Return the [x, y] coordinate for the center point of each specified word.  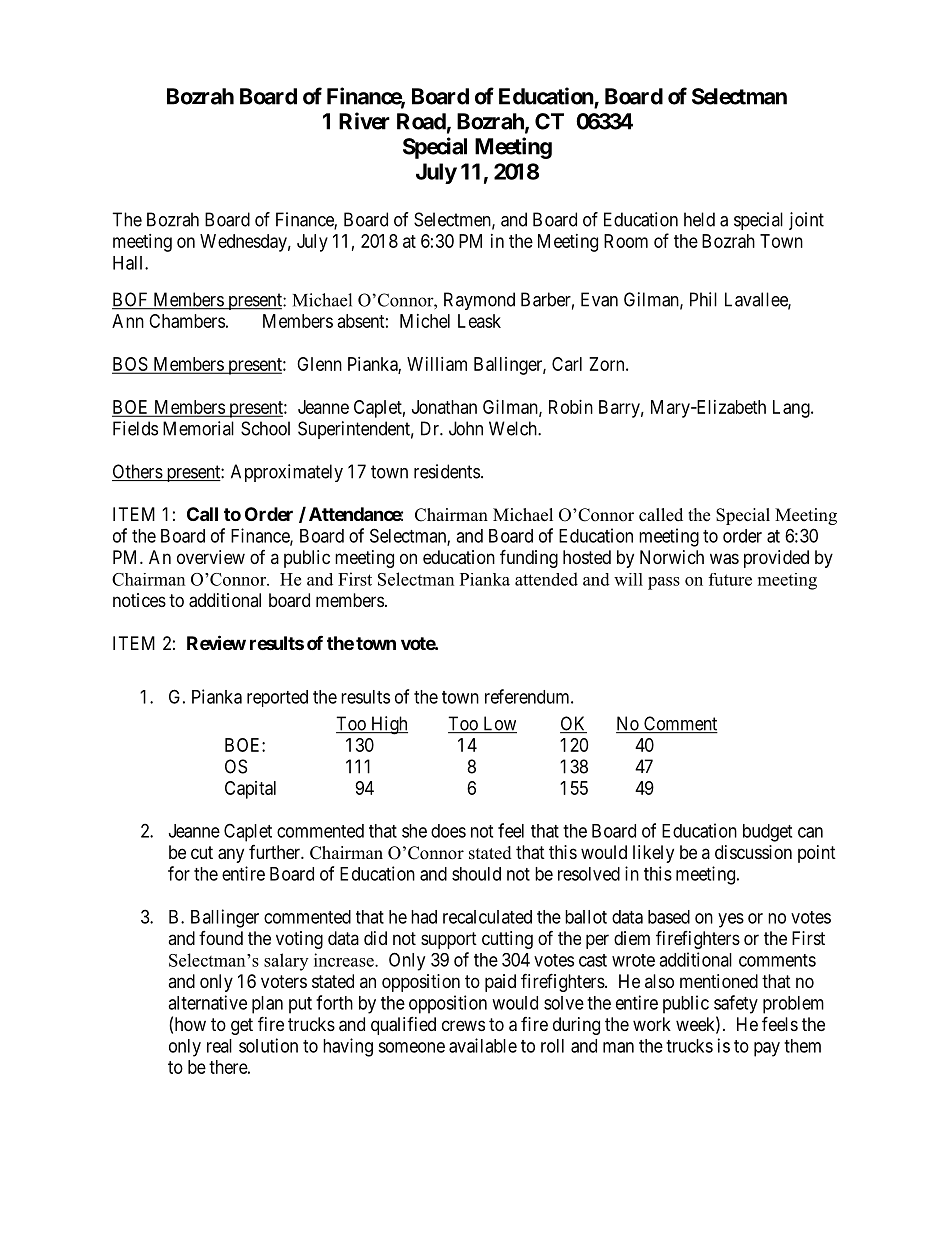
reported [277, 698]
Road [421, 121]
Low [499, 724]
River [364, 121]
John [466, 428]
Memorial [198, 428]
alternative [207, 1002]
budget [767, 833]
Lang [792, 409]
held [699, 219]
